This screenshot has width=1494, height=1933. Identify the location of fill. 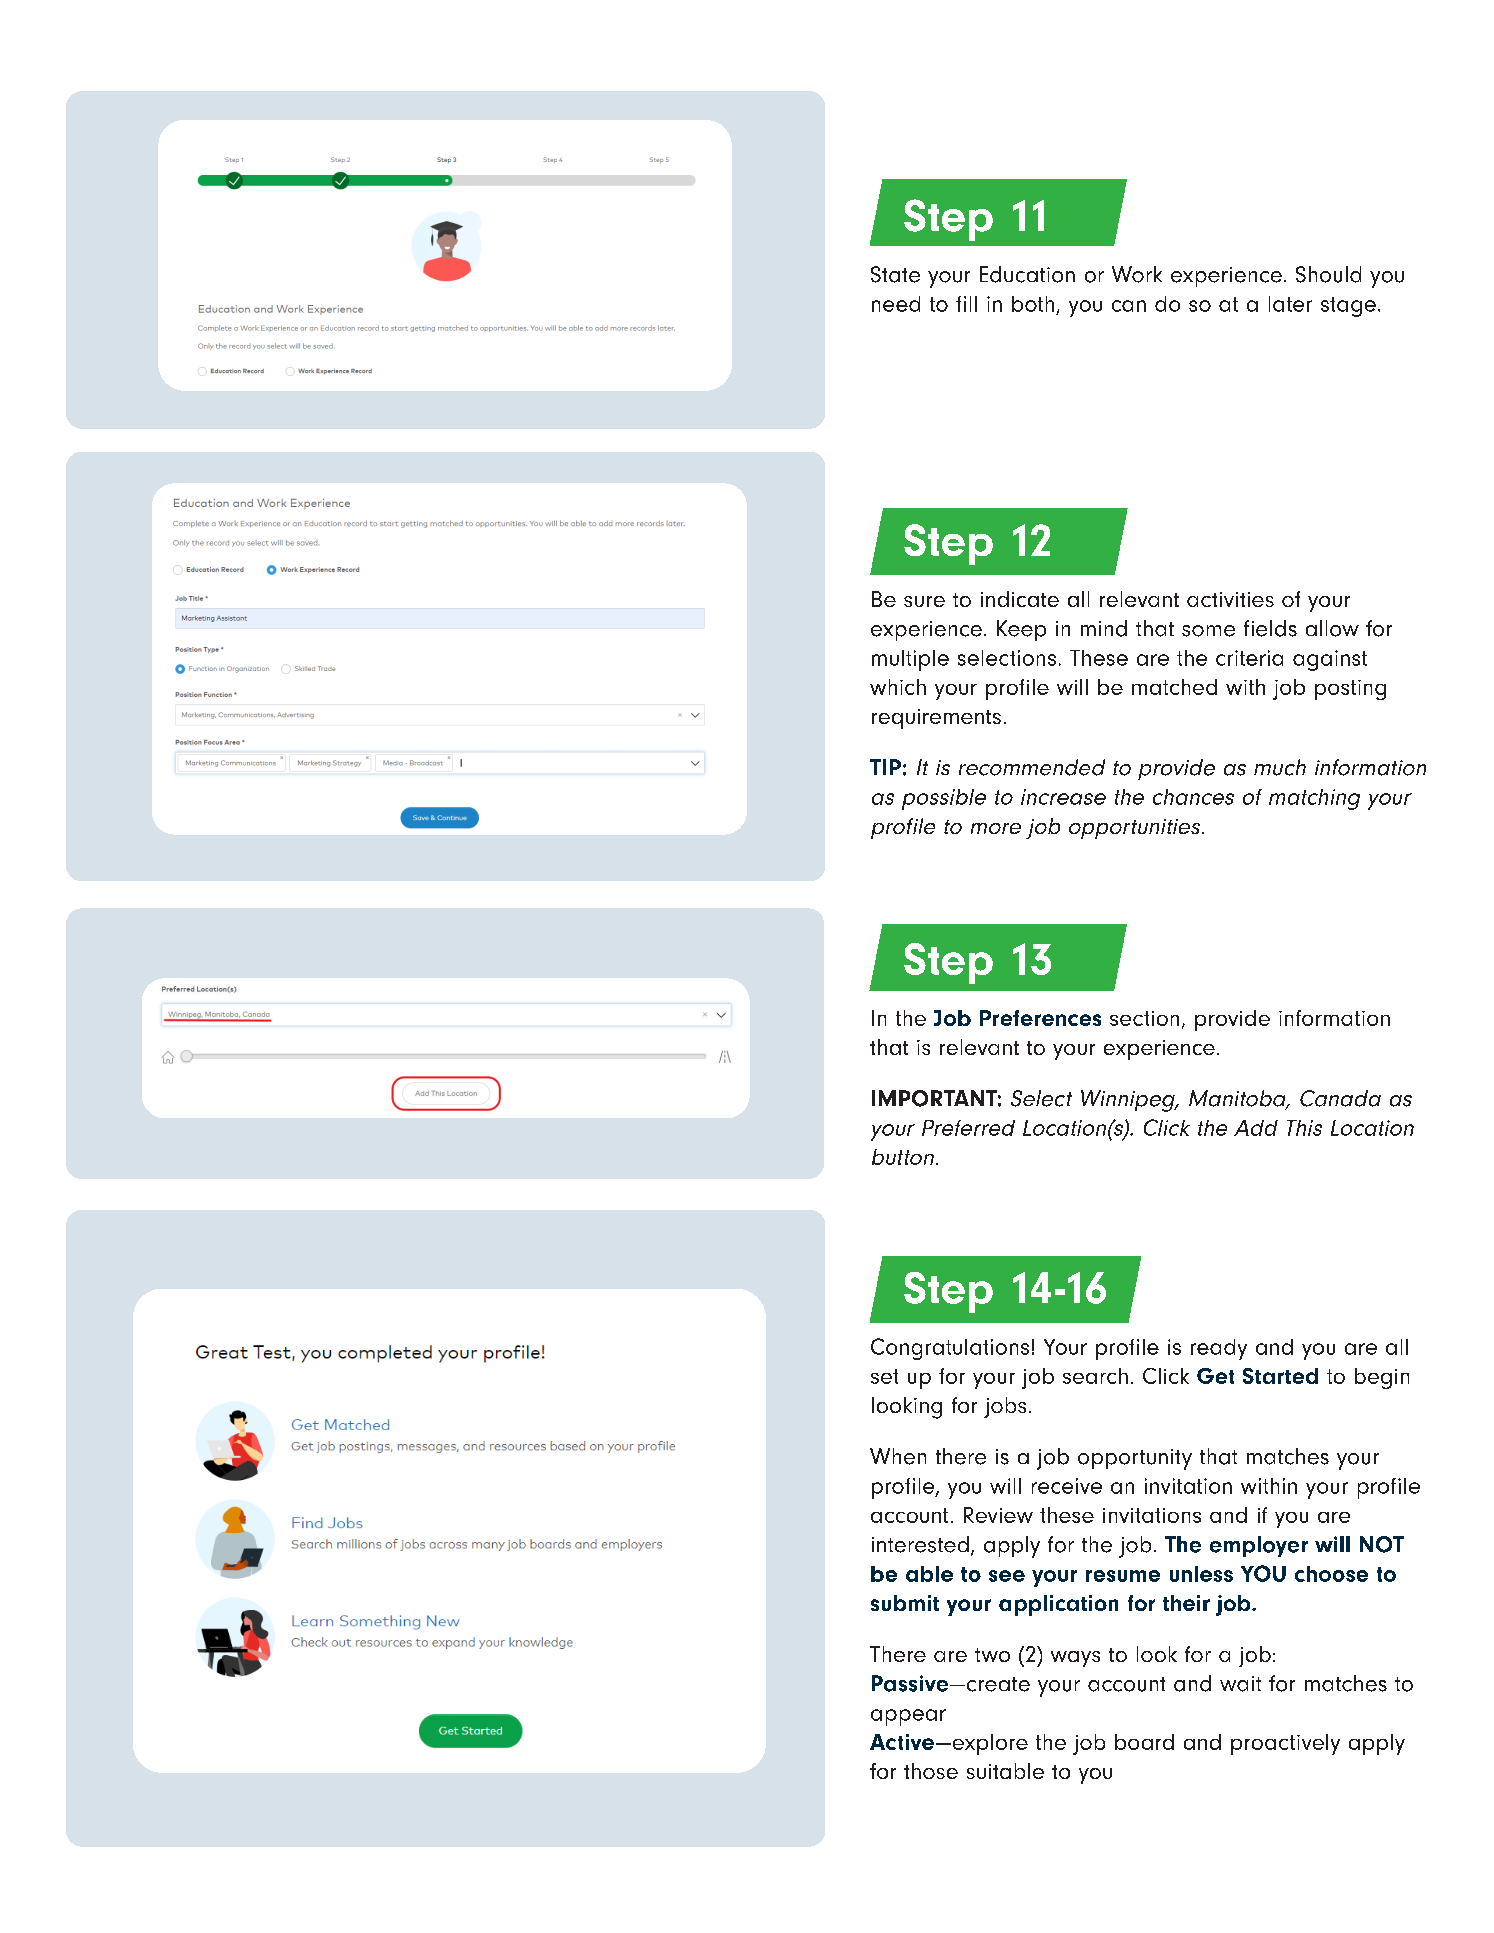
(966, 304).
